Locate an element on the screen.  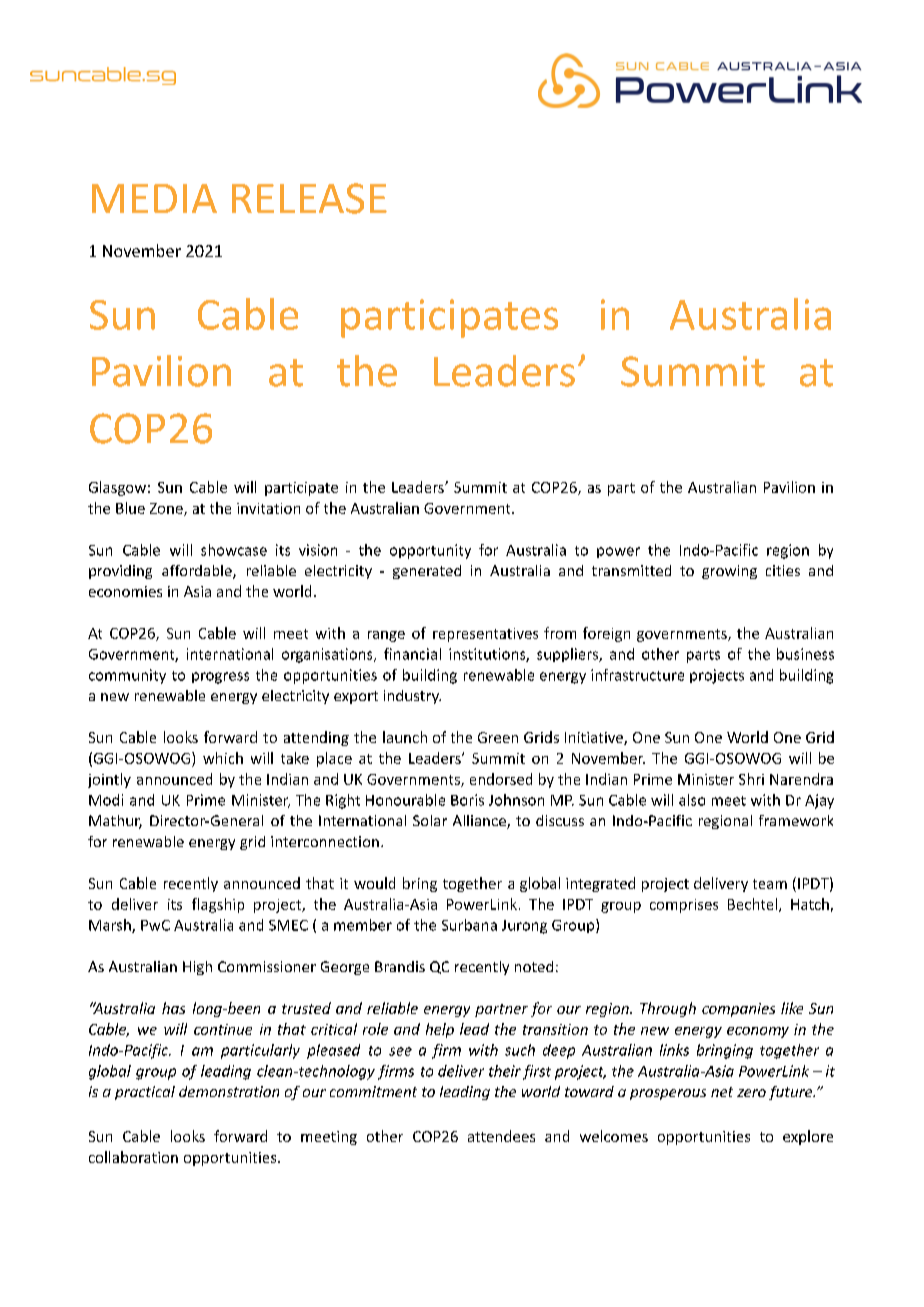
opportunity is located at coordinates (430, 551).
